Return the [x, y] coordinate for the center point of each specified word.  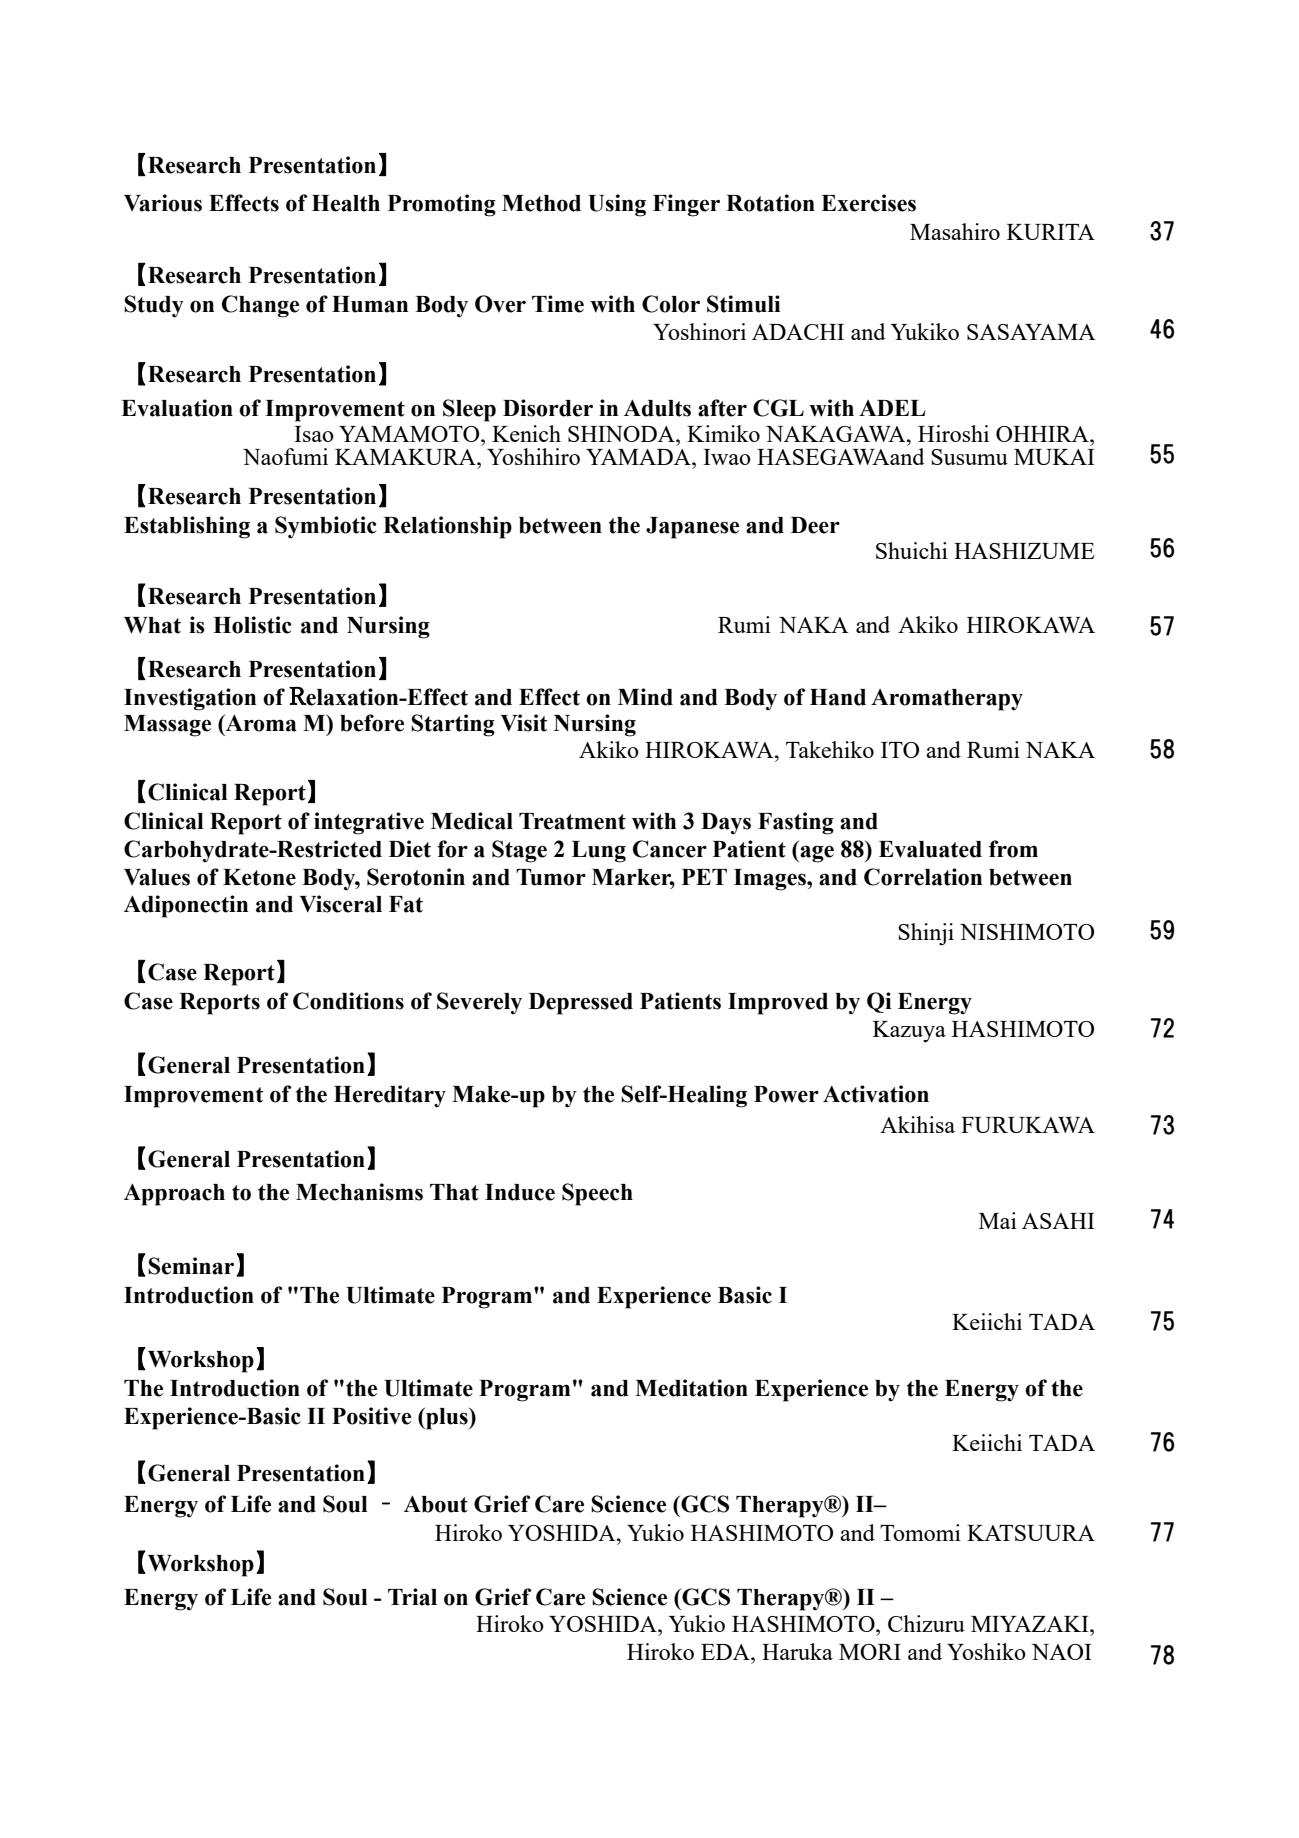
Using [617, 205]
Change [260, 306]
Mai [998, 1220]
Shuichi [912, 550]
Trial [412, 1597]
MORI [870, 1652]
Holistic [252, 625]
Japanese [692, 528]
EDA [726, 1652]
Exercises [868, 203]
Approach [174, 1194]
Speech [597, 1194]
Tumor [551, 877]
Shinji [926, 934]
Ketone [259, 877]
